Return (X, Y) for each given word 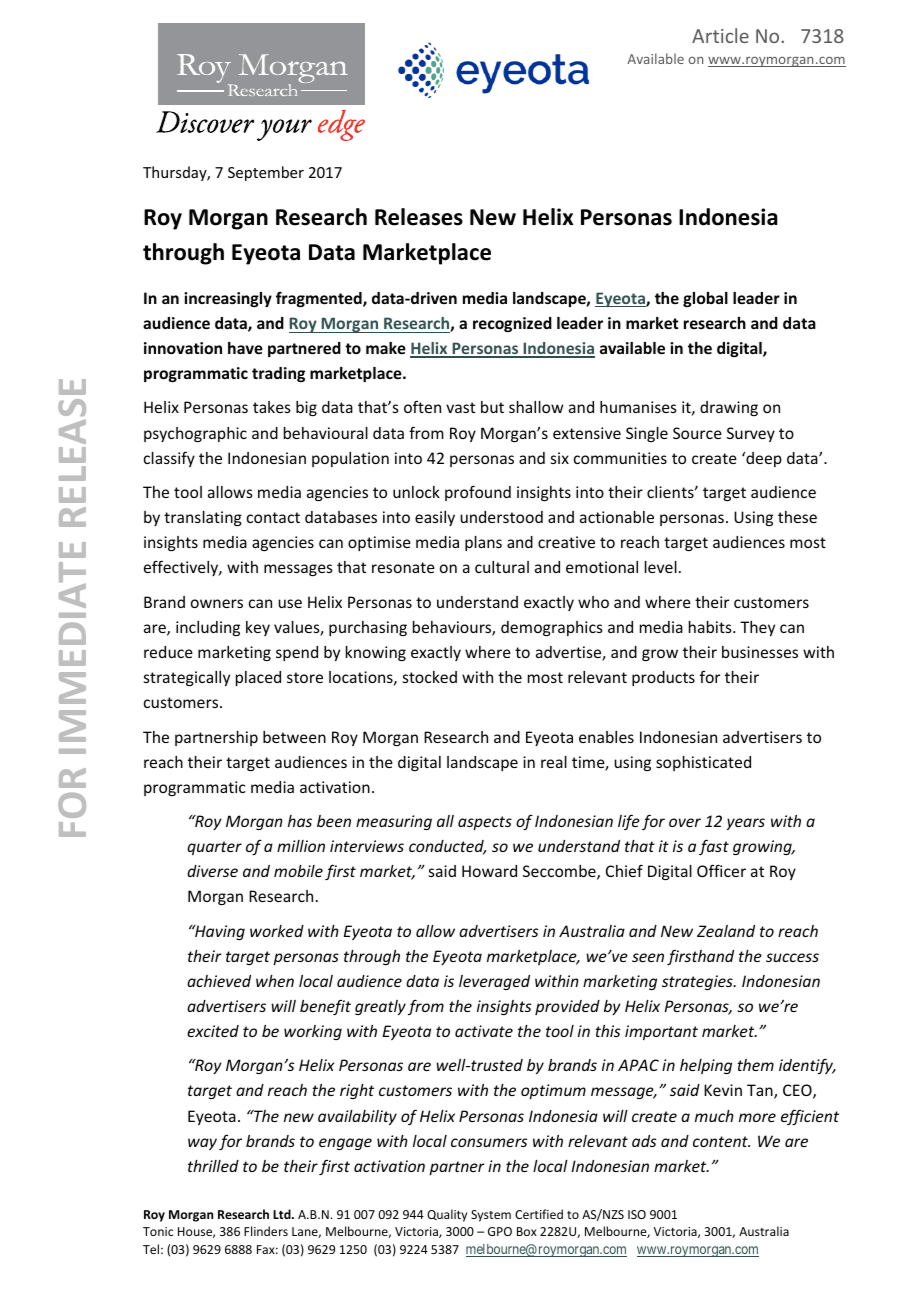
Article (720, 35)
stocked (430, 677)
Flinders (266, 1231)
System (491, 1216)
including (208, 628)
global (705, 299)
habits (711, 627)
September (266, 173)
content (721, 1141)
